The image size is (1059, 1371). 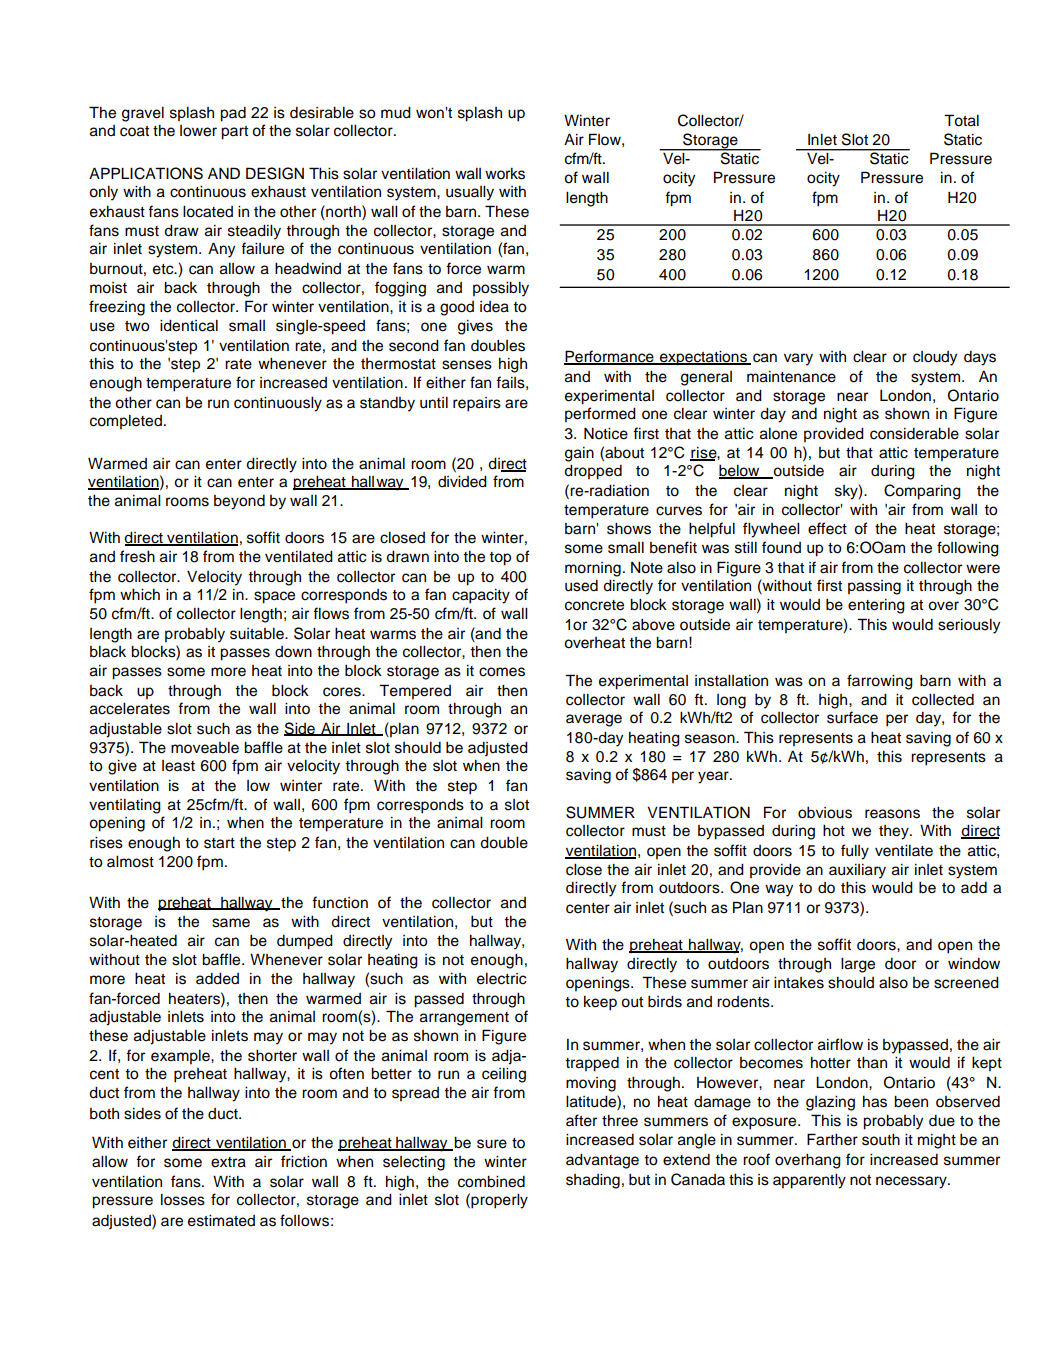 I want to click on necessary, so click(x=912, y=1182).
